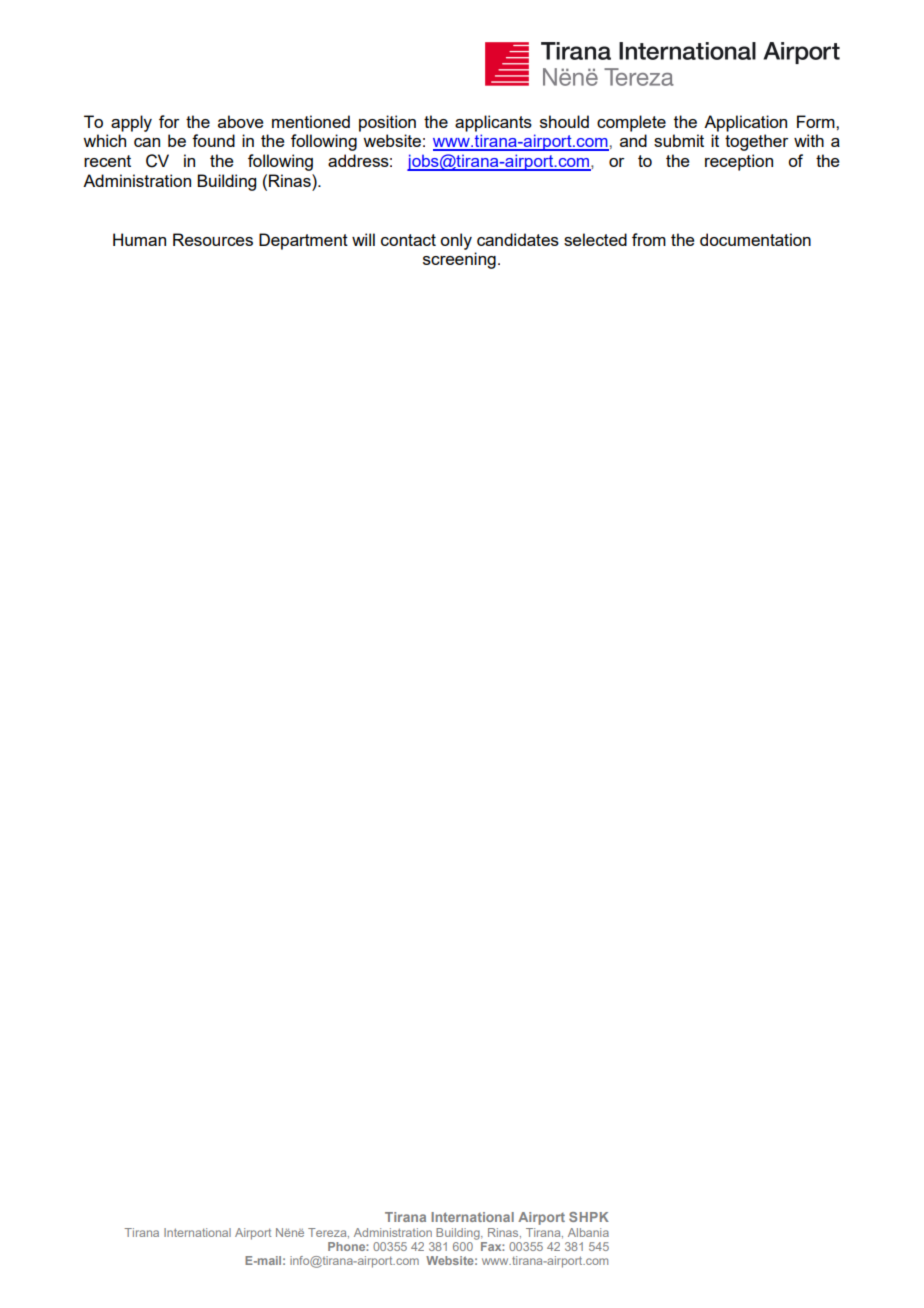 Image resolution: width=924 pixels, height=1308 pixels. I want to click on from, so click(649, 239).
